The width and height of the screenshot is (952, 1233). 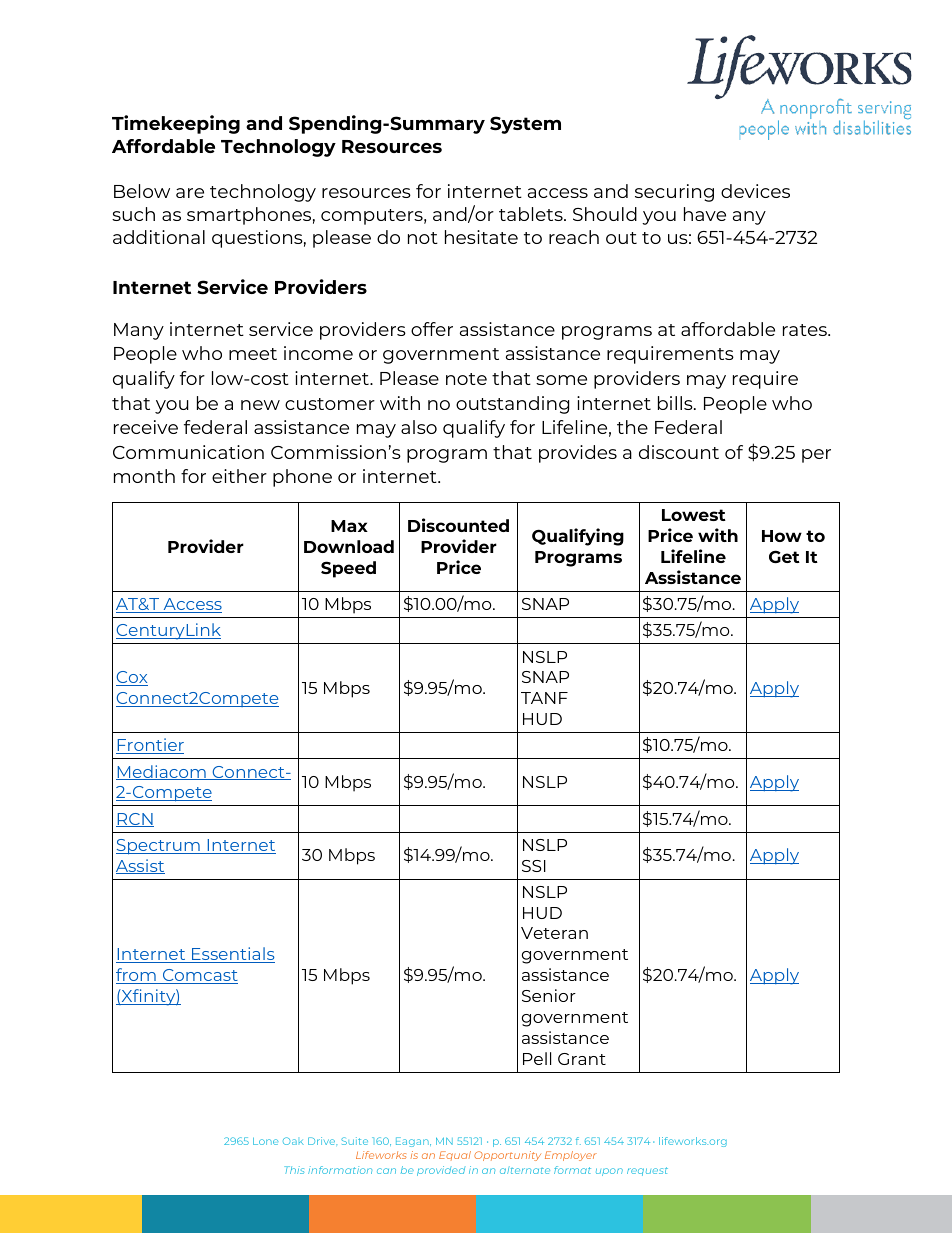 I want to click on TANF, so click(x=544, y=698).
